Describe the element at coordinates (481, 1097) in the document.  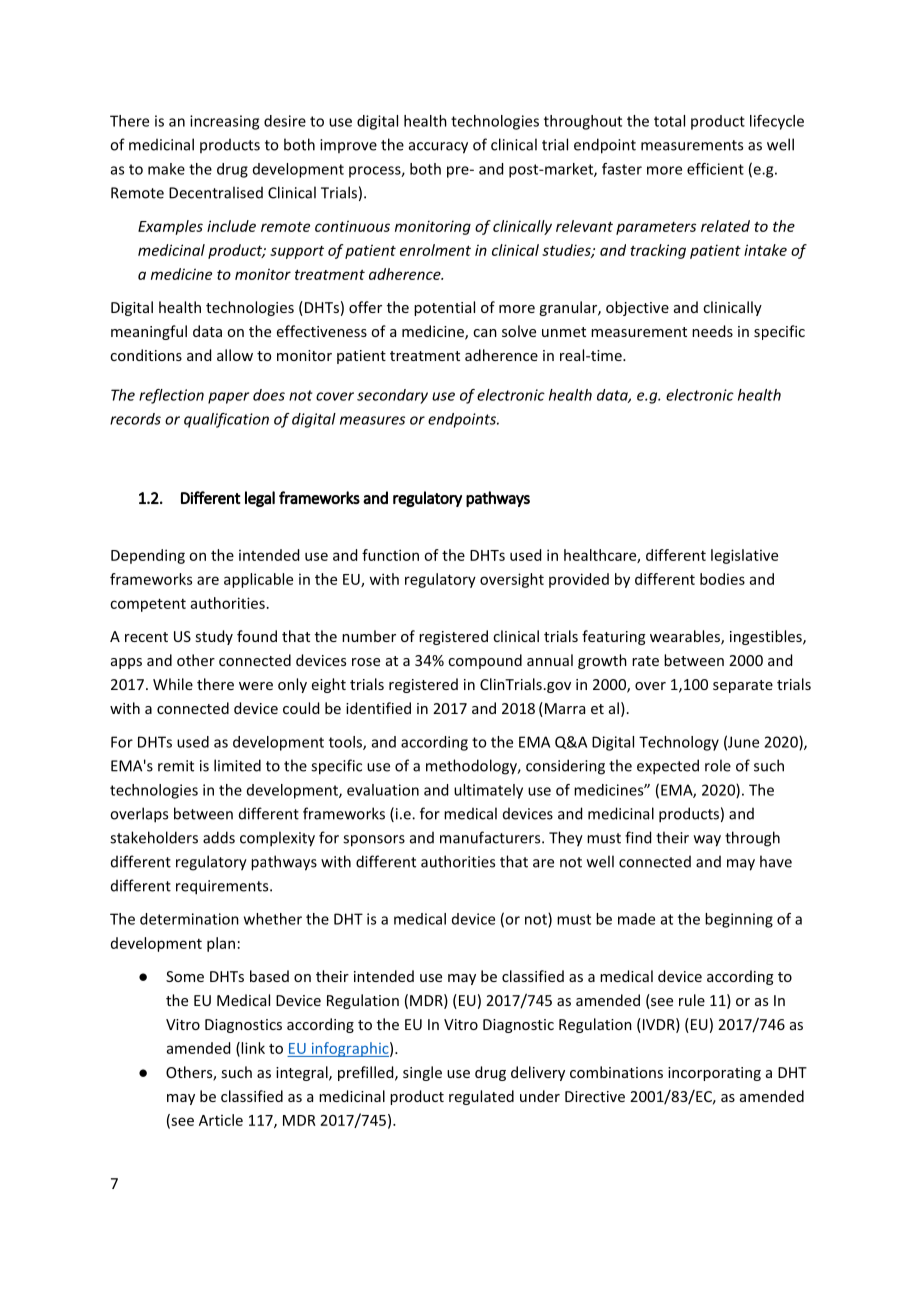
I see `regulated` at that location.
